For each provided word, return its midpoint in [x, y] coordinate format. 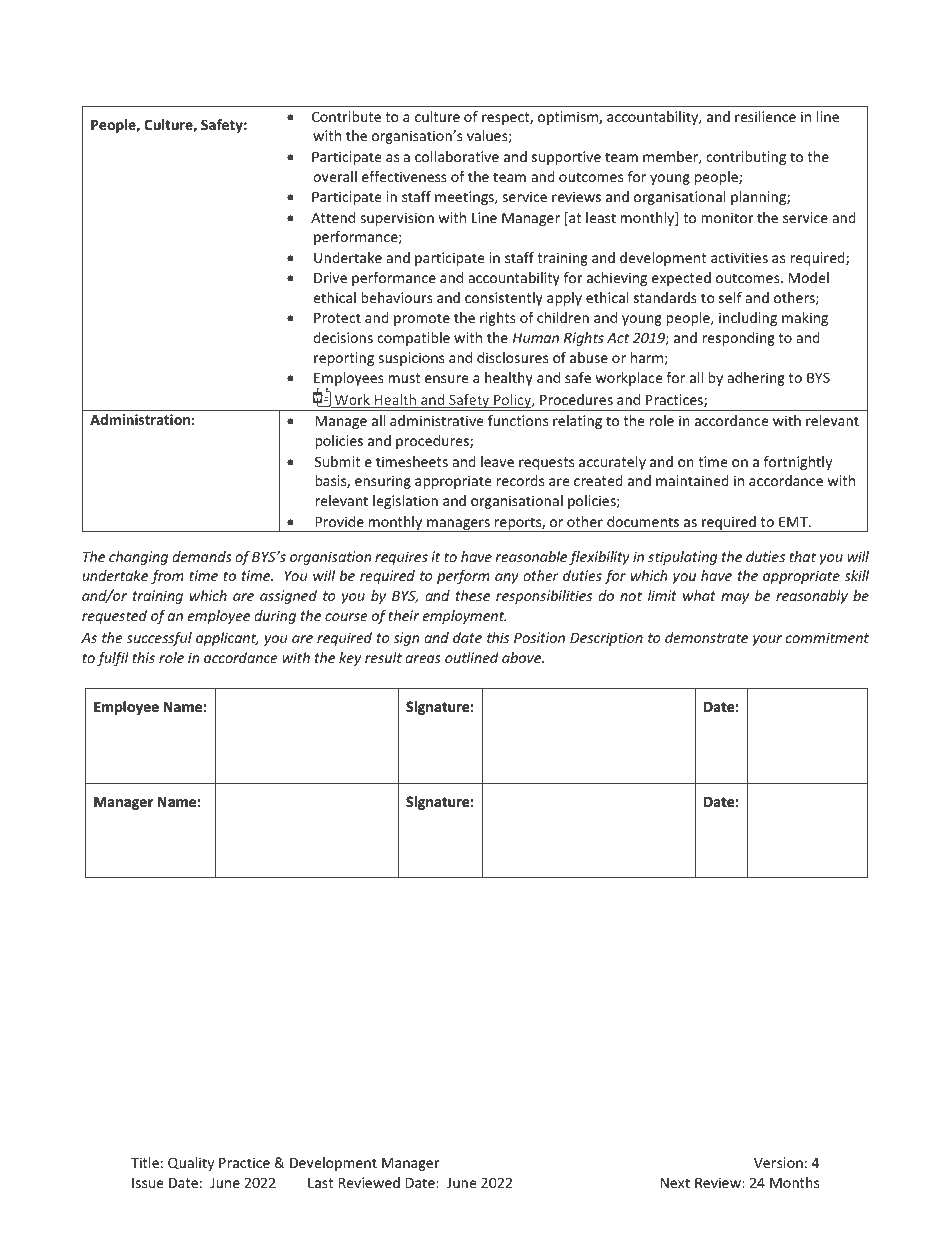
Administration [140, 419]
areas [423, 659]
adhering [756, 379]
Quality [191, 1164]
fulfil [113, 659]
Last [320, 1182]
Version [778, 1162]
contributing [746, 158]
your [767, 640]
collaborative [457, 156]
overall [335, 176]
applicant [227, 639]
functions [518, 420]
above [523, 657]
